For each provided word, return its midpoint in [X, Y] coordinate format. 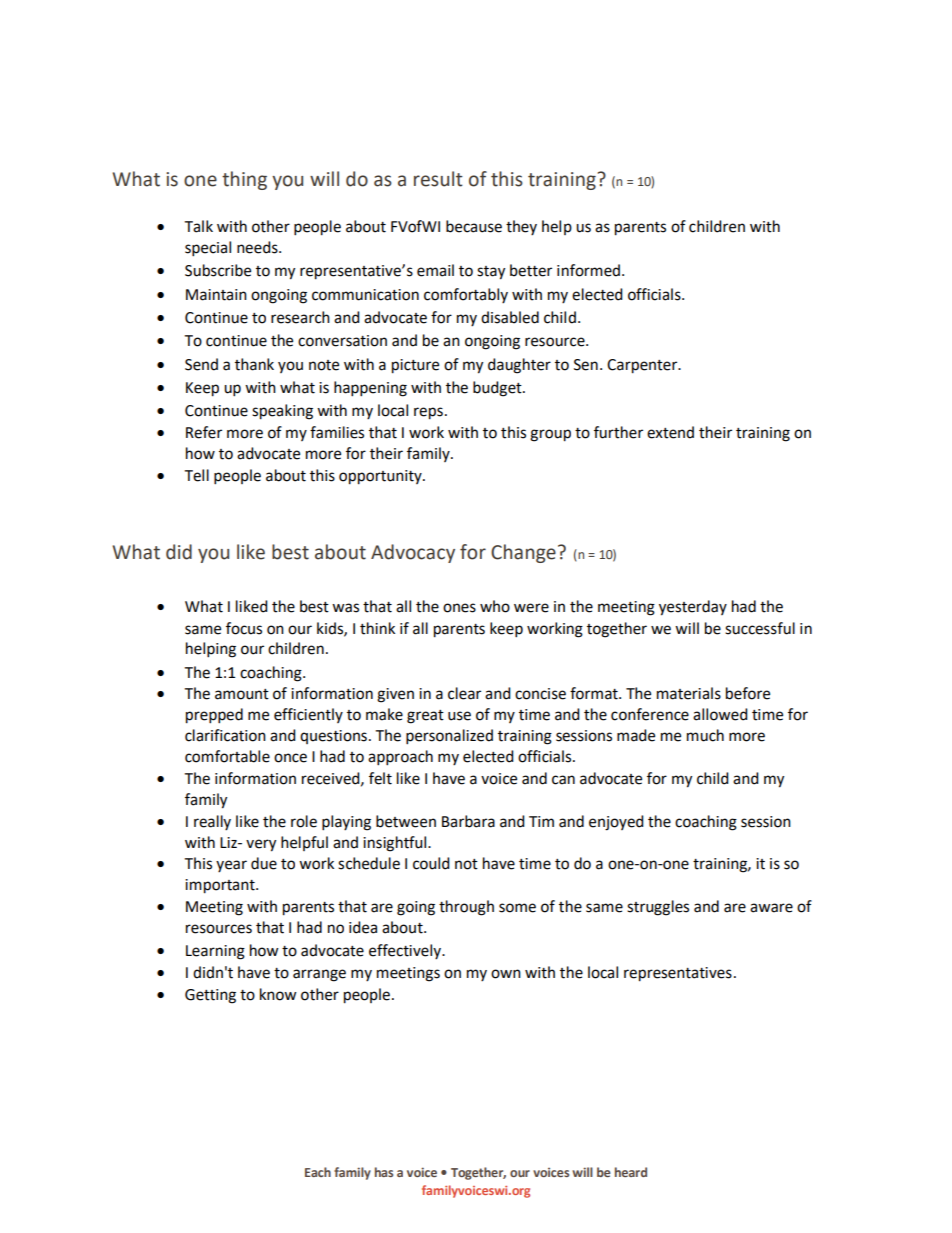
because [474, 226]
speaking [282, 412]
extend [670, 432]
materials [689, 693]
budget [498, 389]
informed [590, 270]
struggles [658, 908]
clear [464, 693]
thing [244, 180]
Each [318, 1172]
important [221, 886]
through [466, 908]
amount [242, 694]
